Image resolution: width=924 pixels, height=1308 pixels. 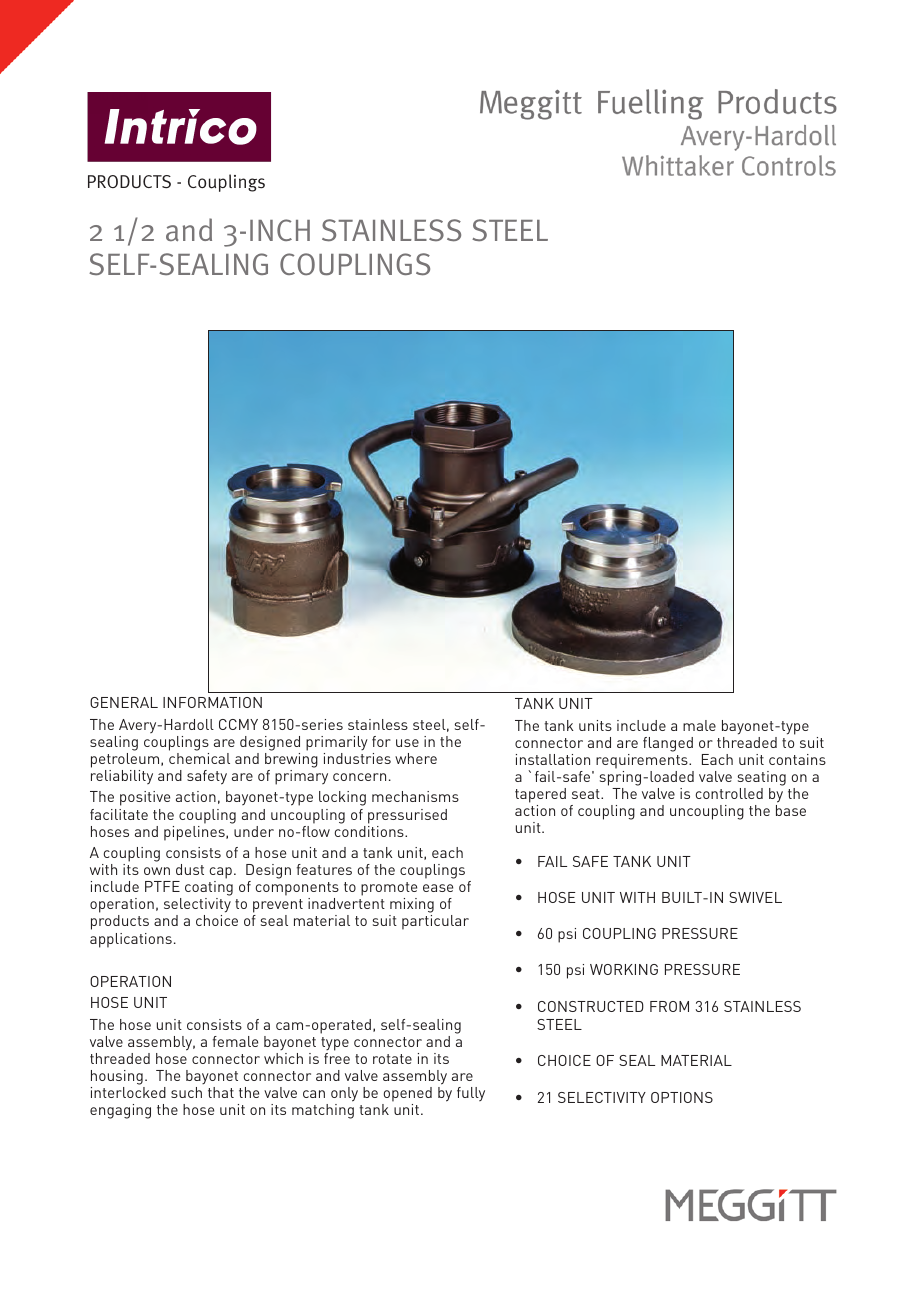 What do you see at coordinates (797, 759) in the screenshot?
I see `contains` at bounding box center [797, 759].
